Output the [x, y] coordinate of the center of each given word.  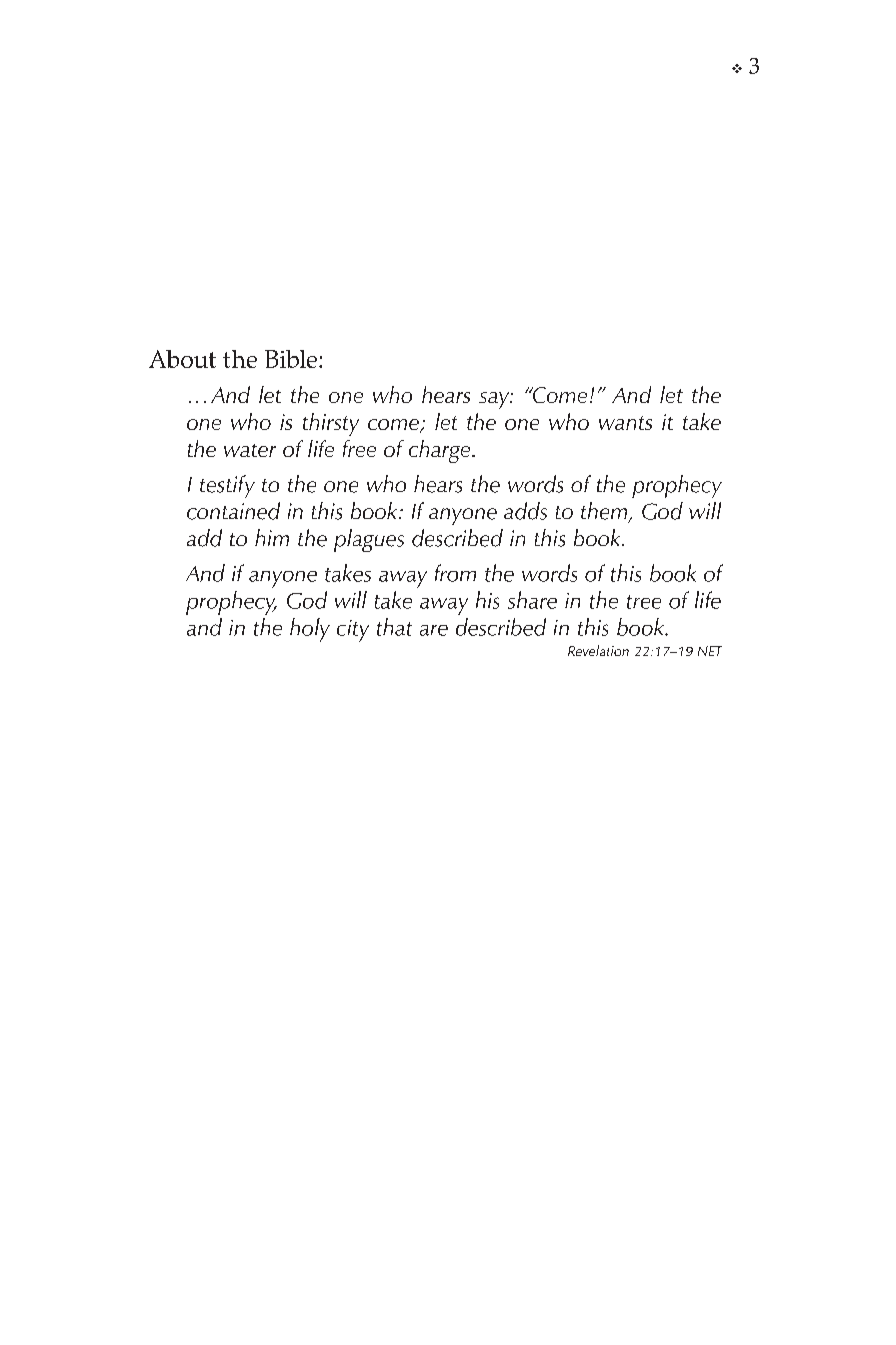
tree [644, 602]
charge [441, 451]
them [605, 512]
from [455, 573]
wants [625, 423]
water [250, 450]
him [272, 537]
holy [310, 630]
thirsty [331, 424]
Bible [292, 359]
